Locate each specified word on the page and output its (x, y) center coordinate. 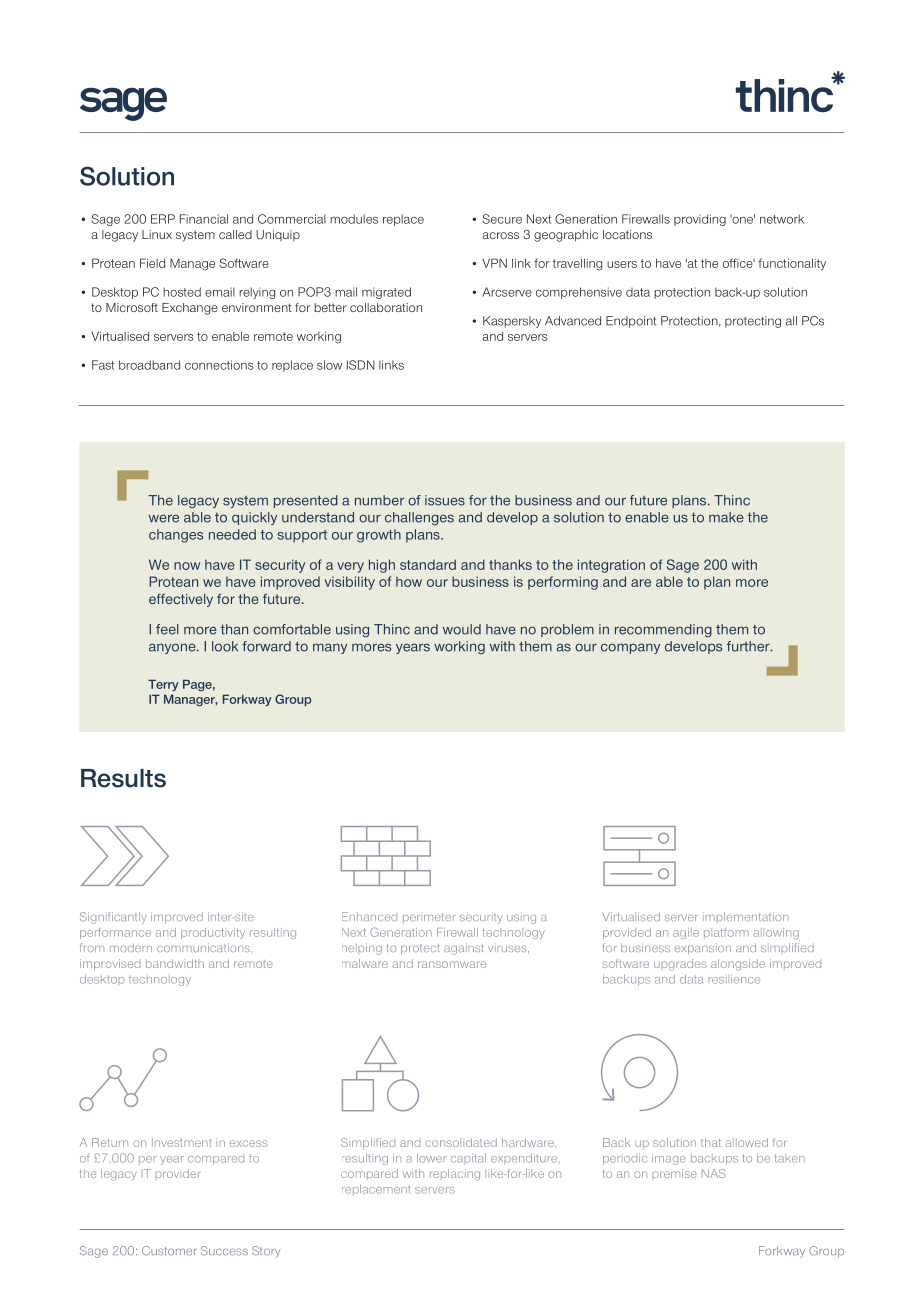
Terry (163, 685)
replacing (455, 1175)
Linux (157, 234)
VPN (494, 263)
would (462, 629)
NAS (714, 1173)
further (749, 646)
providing (700, 220)
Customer (169, 1250)
